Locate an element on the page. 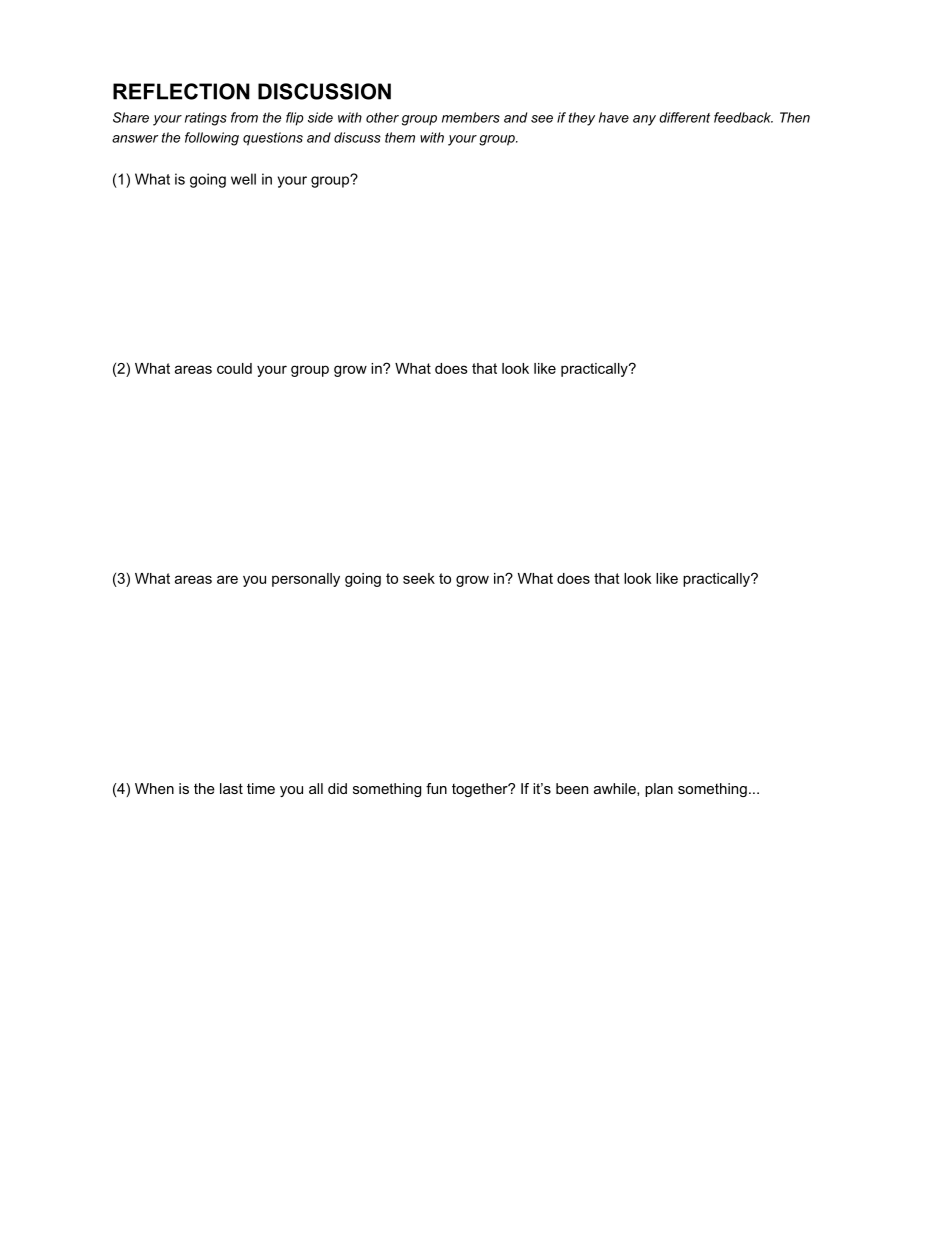 This page has width=952, height=1233. could is located at coordinates (234, 368).
